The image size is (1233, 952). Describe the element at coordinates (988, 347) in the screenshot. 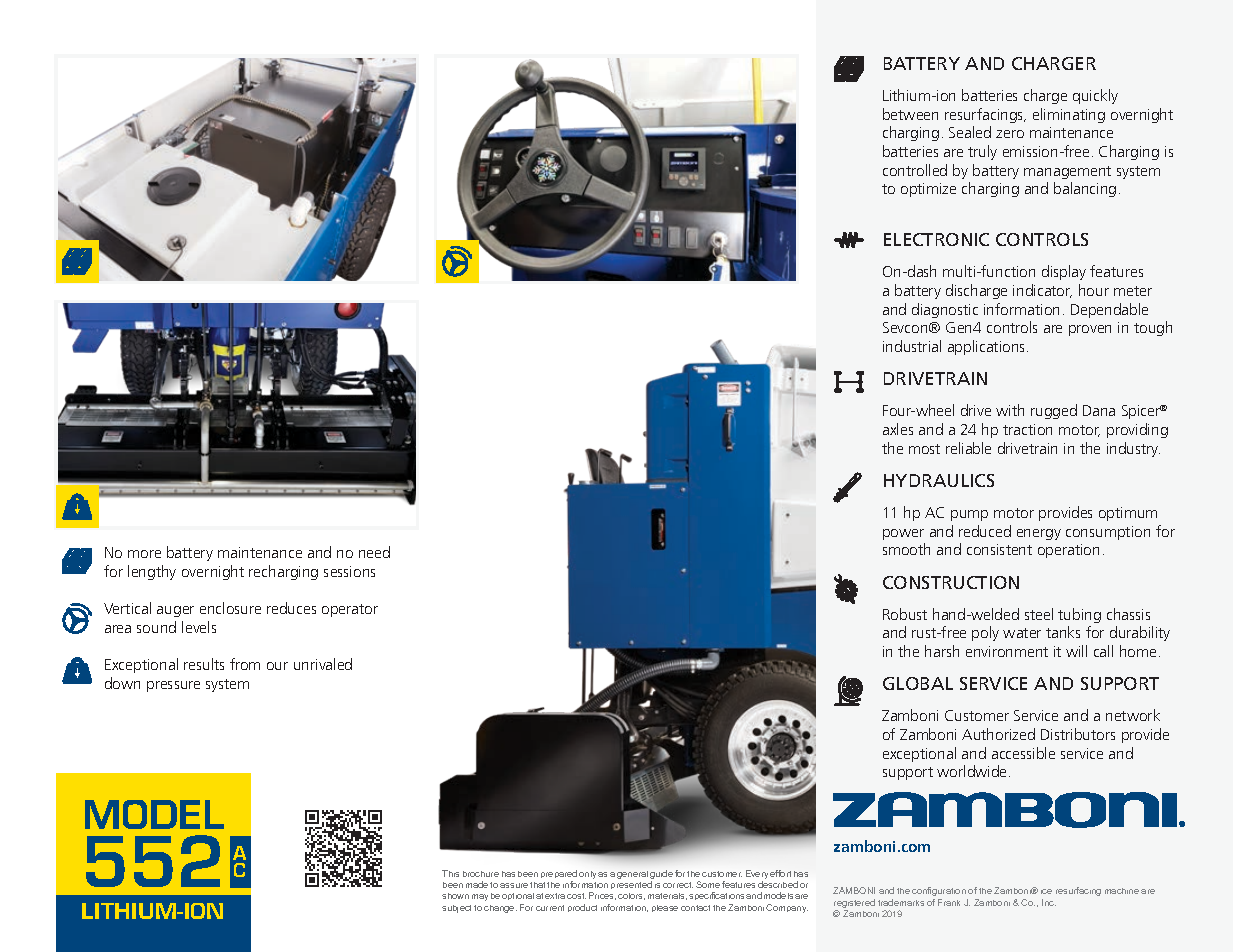

I see `applications` at that location.
